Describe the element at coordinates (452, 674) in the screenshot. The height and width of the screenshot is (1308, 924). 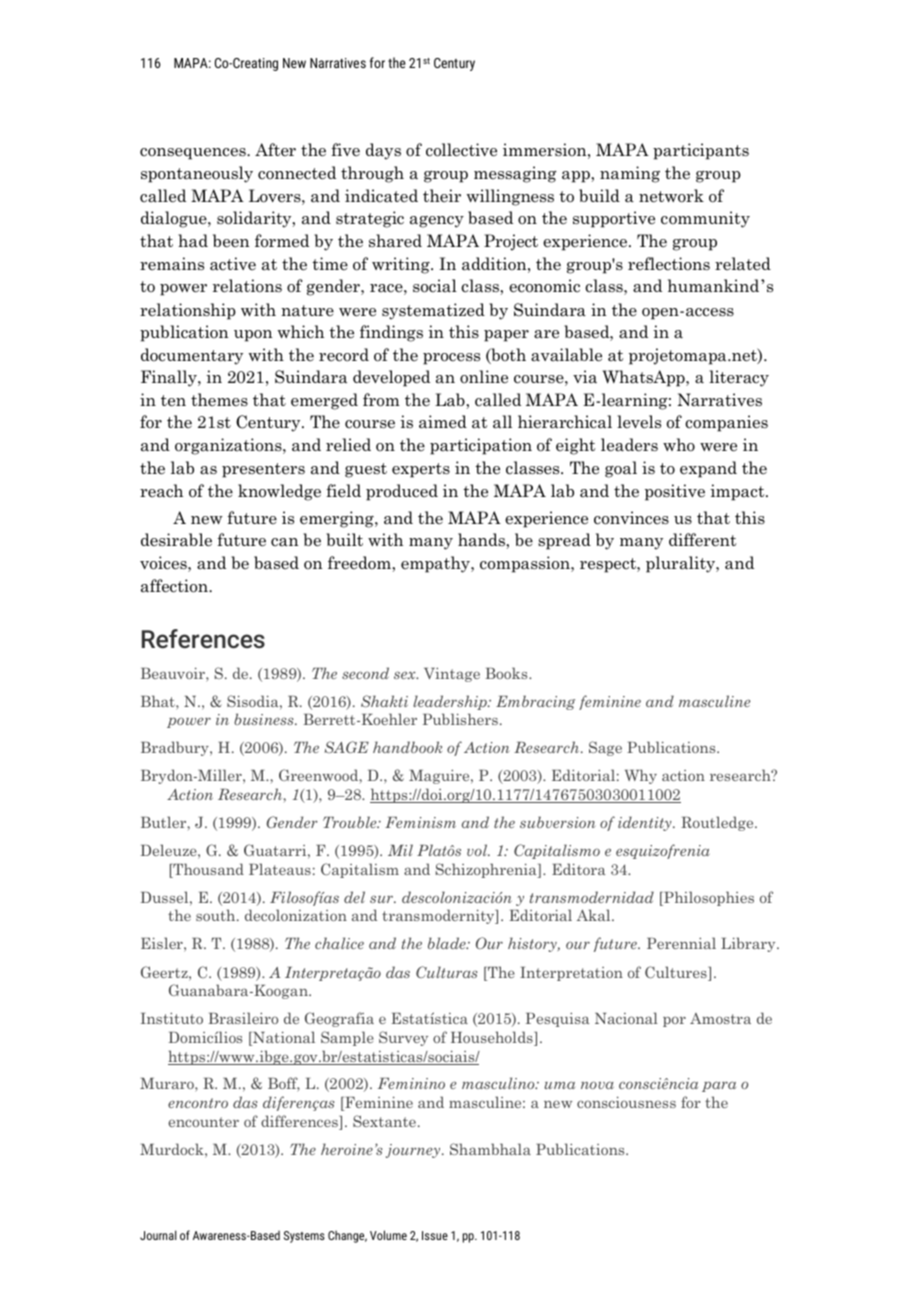
I see `Vintage` at that location.
